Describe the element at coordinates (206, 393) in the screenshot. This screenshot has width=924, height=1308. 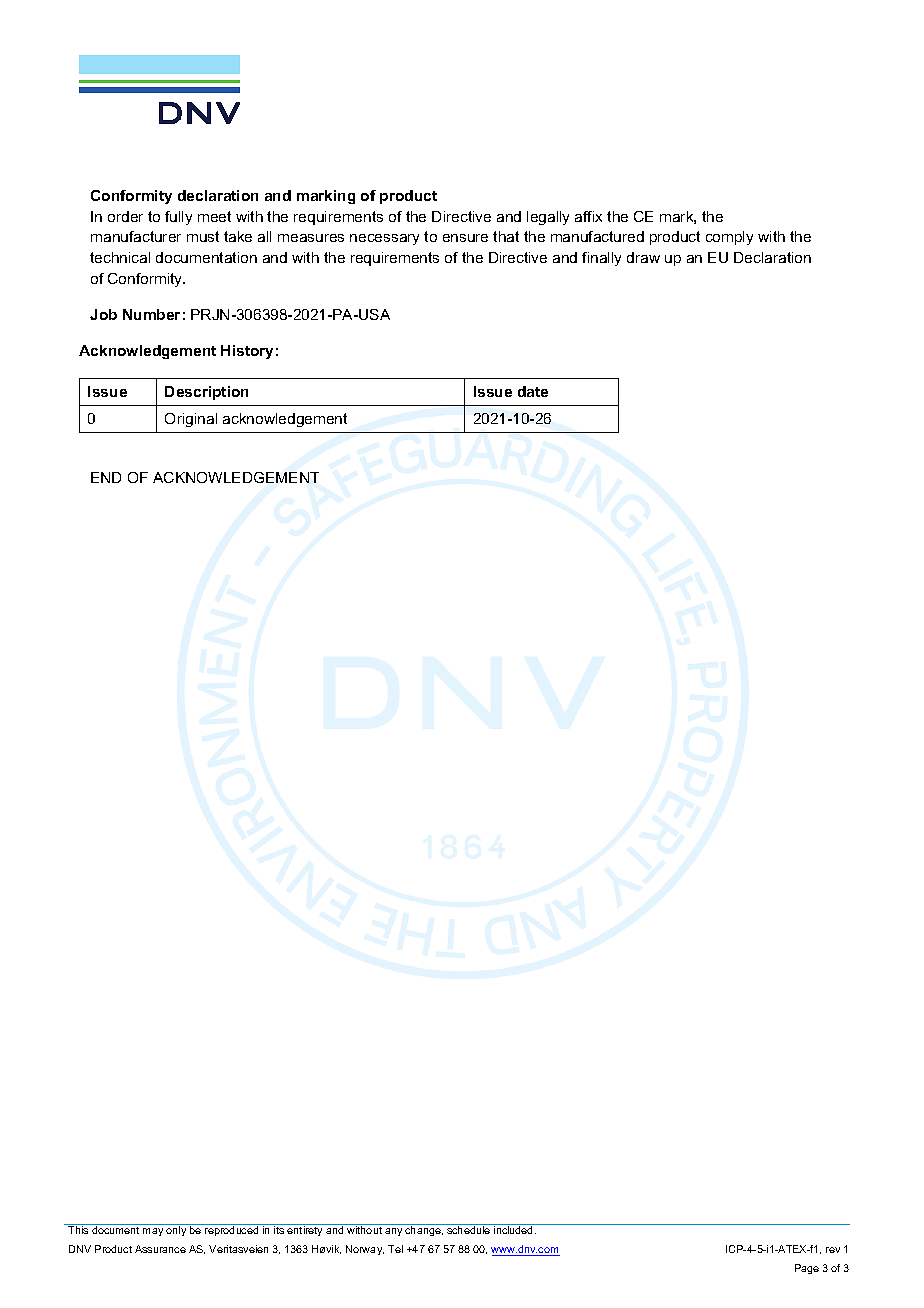
I see `Description` at that location.
